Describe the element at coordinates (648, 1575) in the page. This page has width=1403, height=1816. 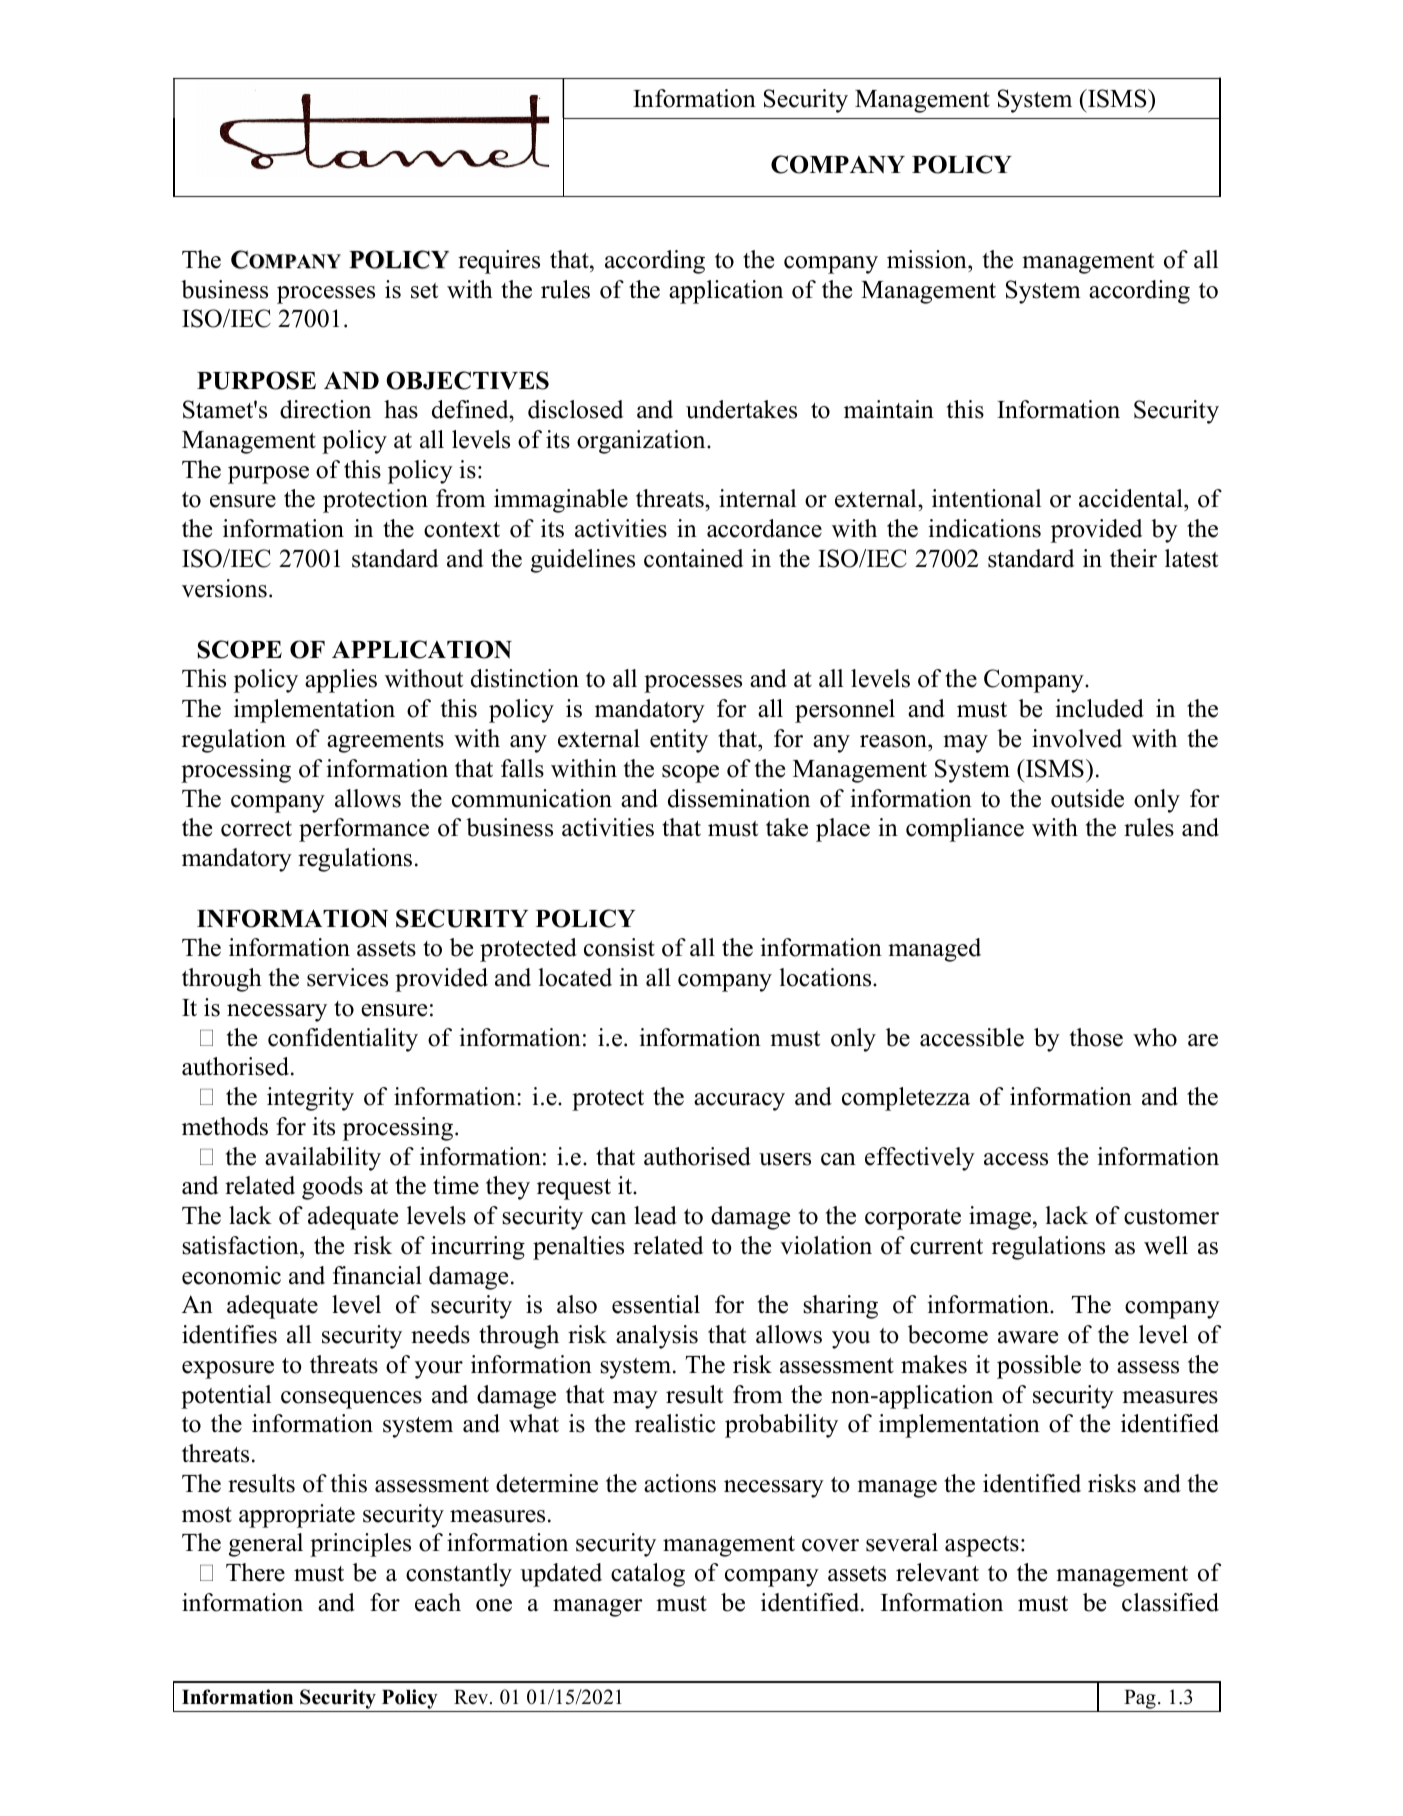
I see `catalog` at that location.
